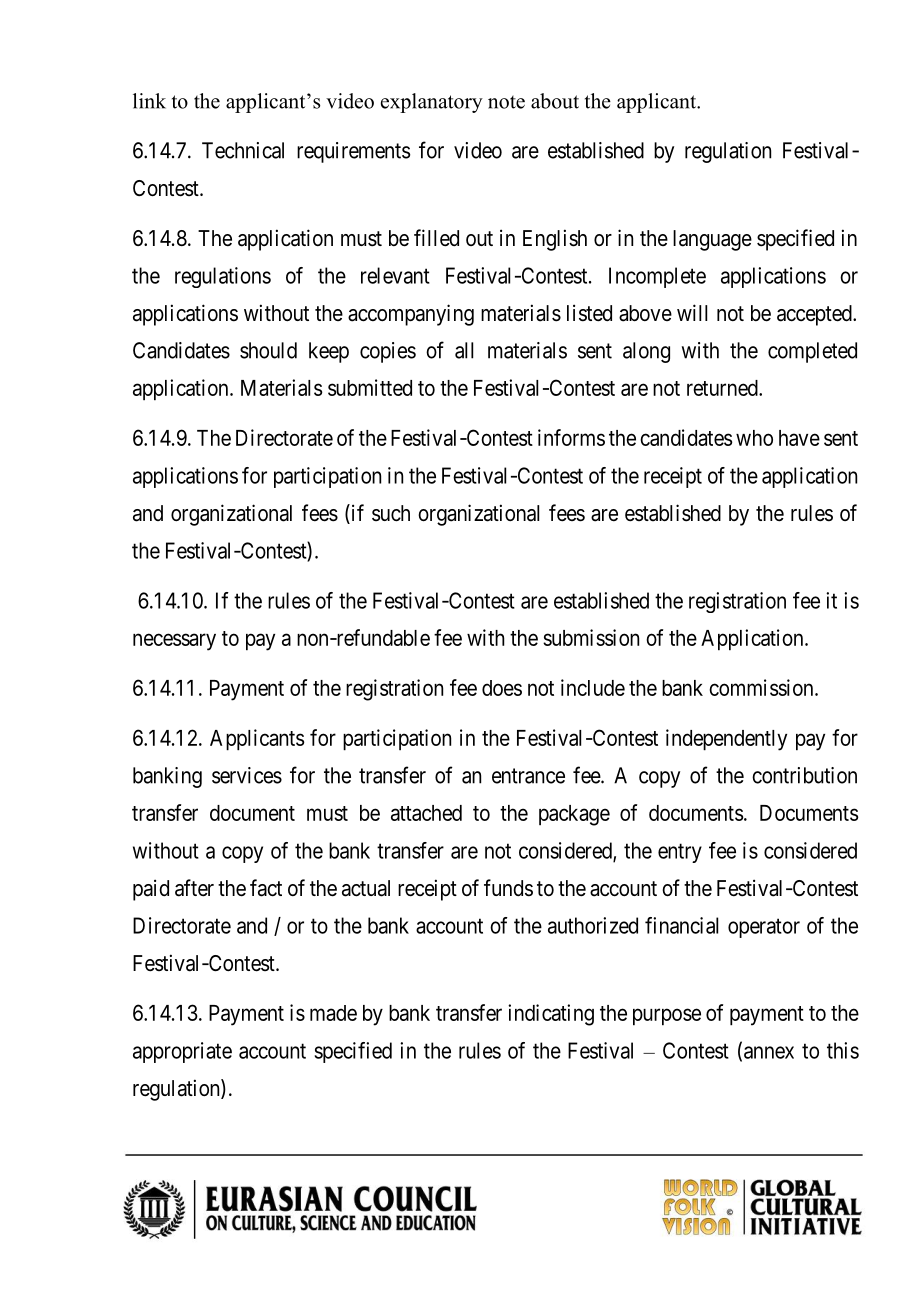 This image has height=1308, width=924. What do you see at coordinates (762, 687) in the image?
I see `commission` at bounding box center [762, 687].
